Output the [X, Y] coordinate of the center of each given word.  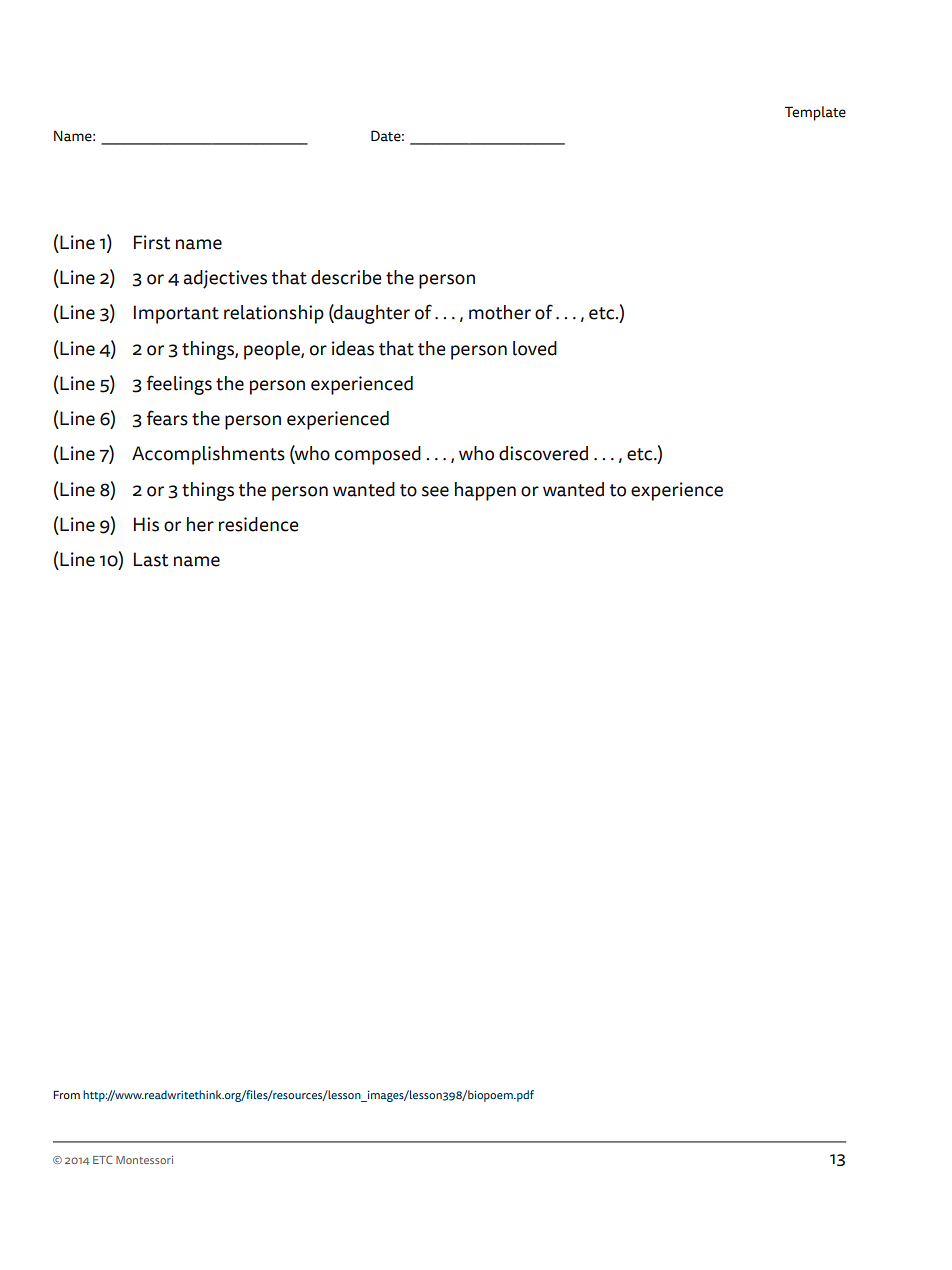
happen [485, 491]
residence [258, 524]
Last [151, 559]
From [66, 1095]
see [435, 491]
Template [815, 113]
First [152, 242]
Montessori [144, 1160]
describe [346, 277]
